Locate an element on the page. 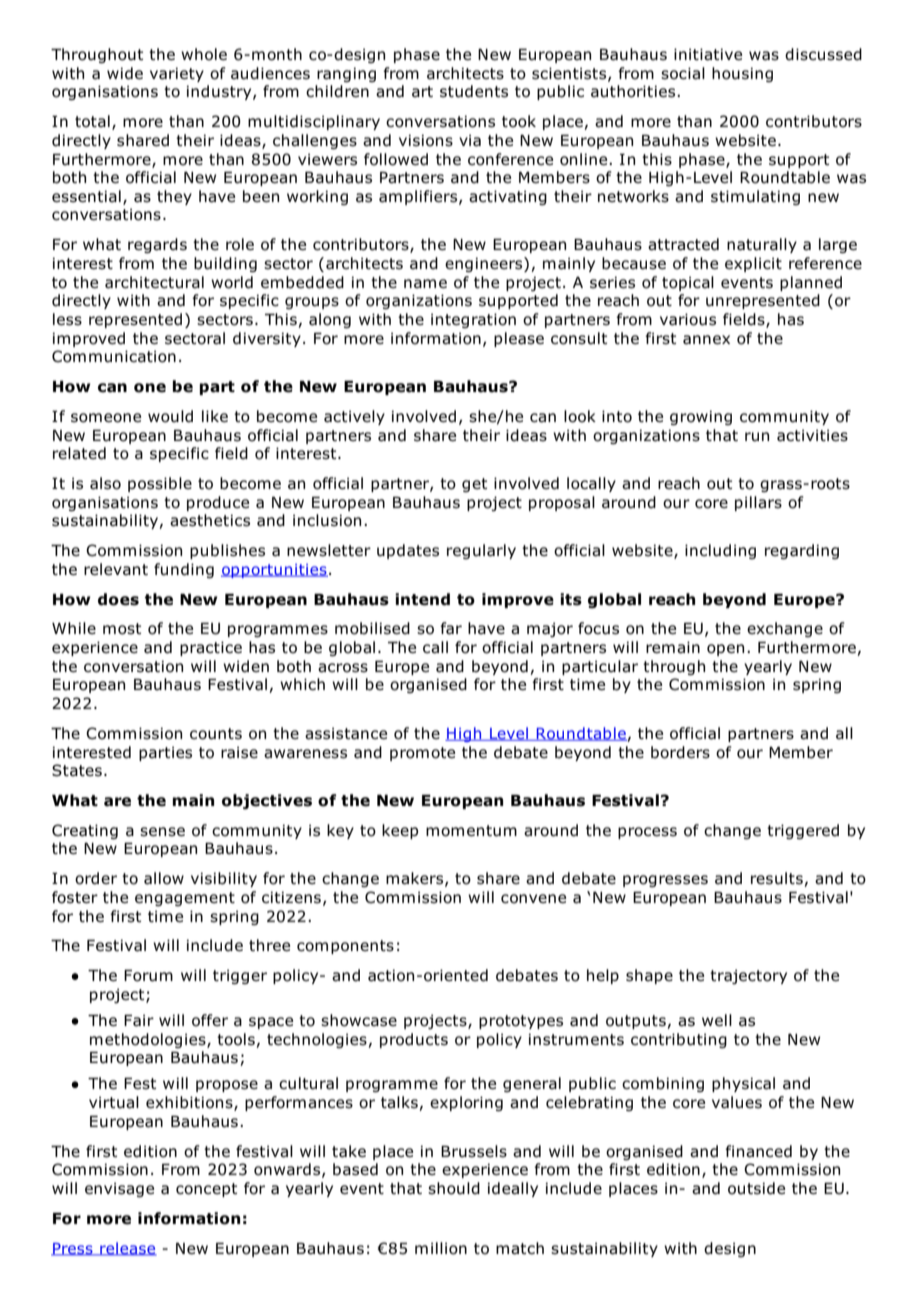 Image resolution: width=924 pixels, height=1308 pixels. variety is located at coordinates (177, 74).
